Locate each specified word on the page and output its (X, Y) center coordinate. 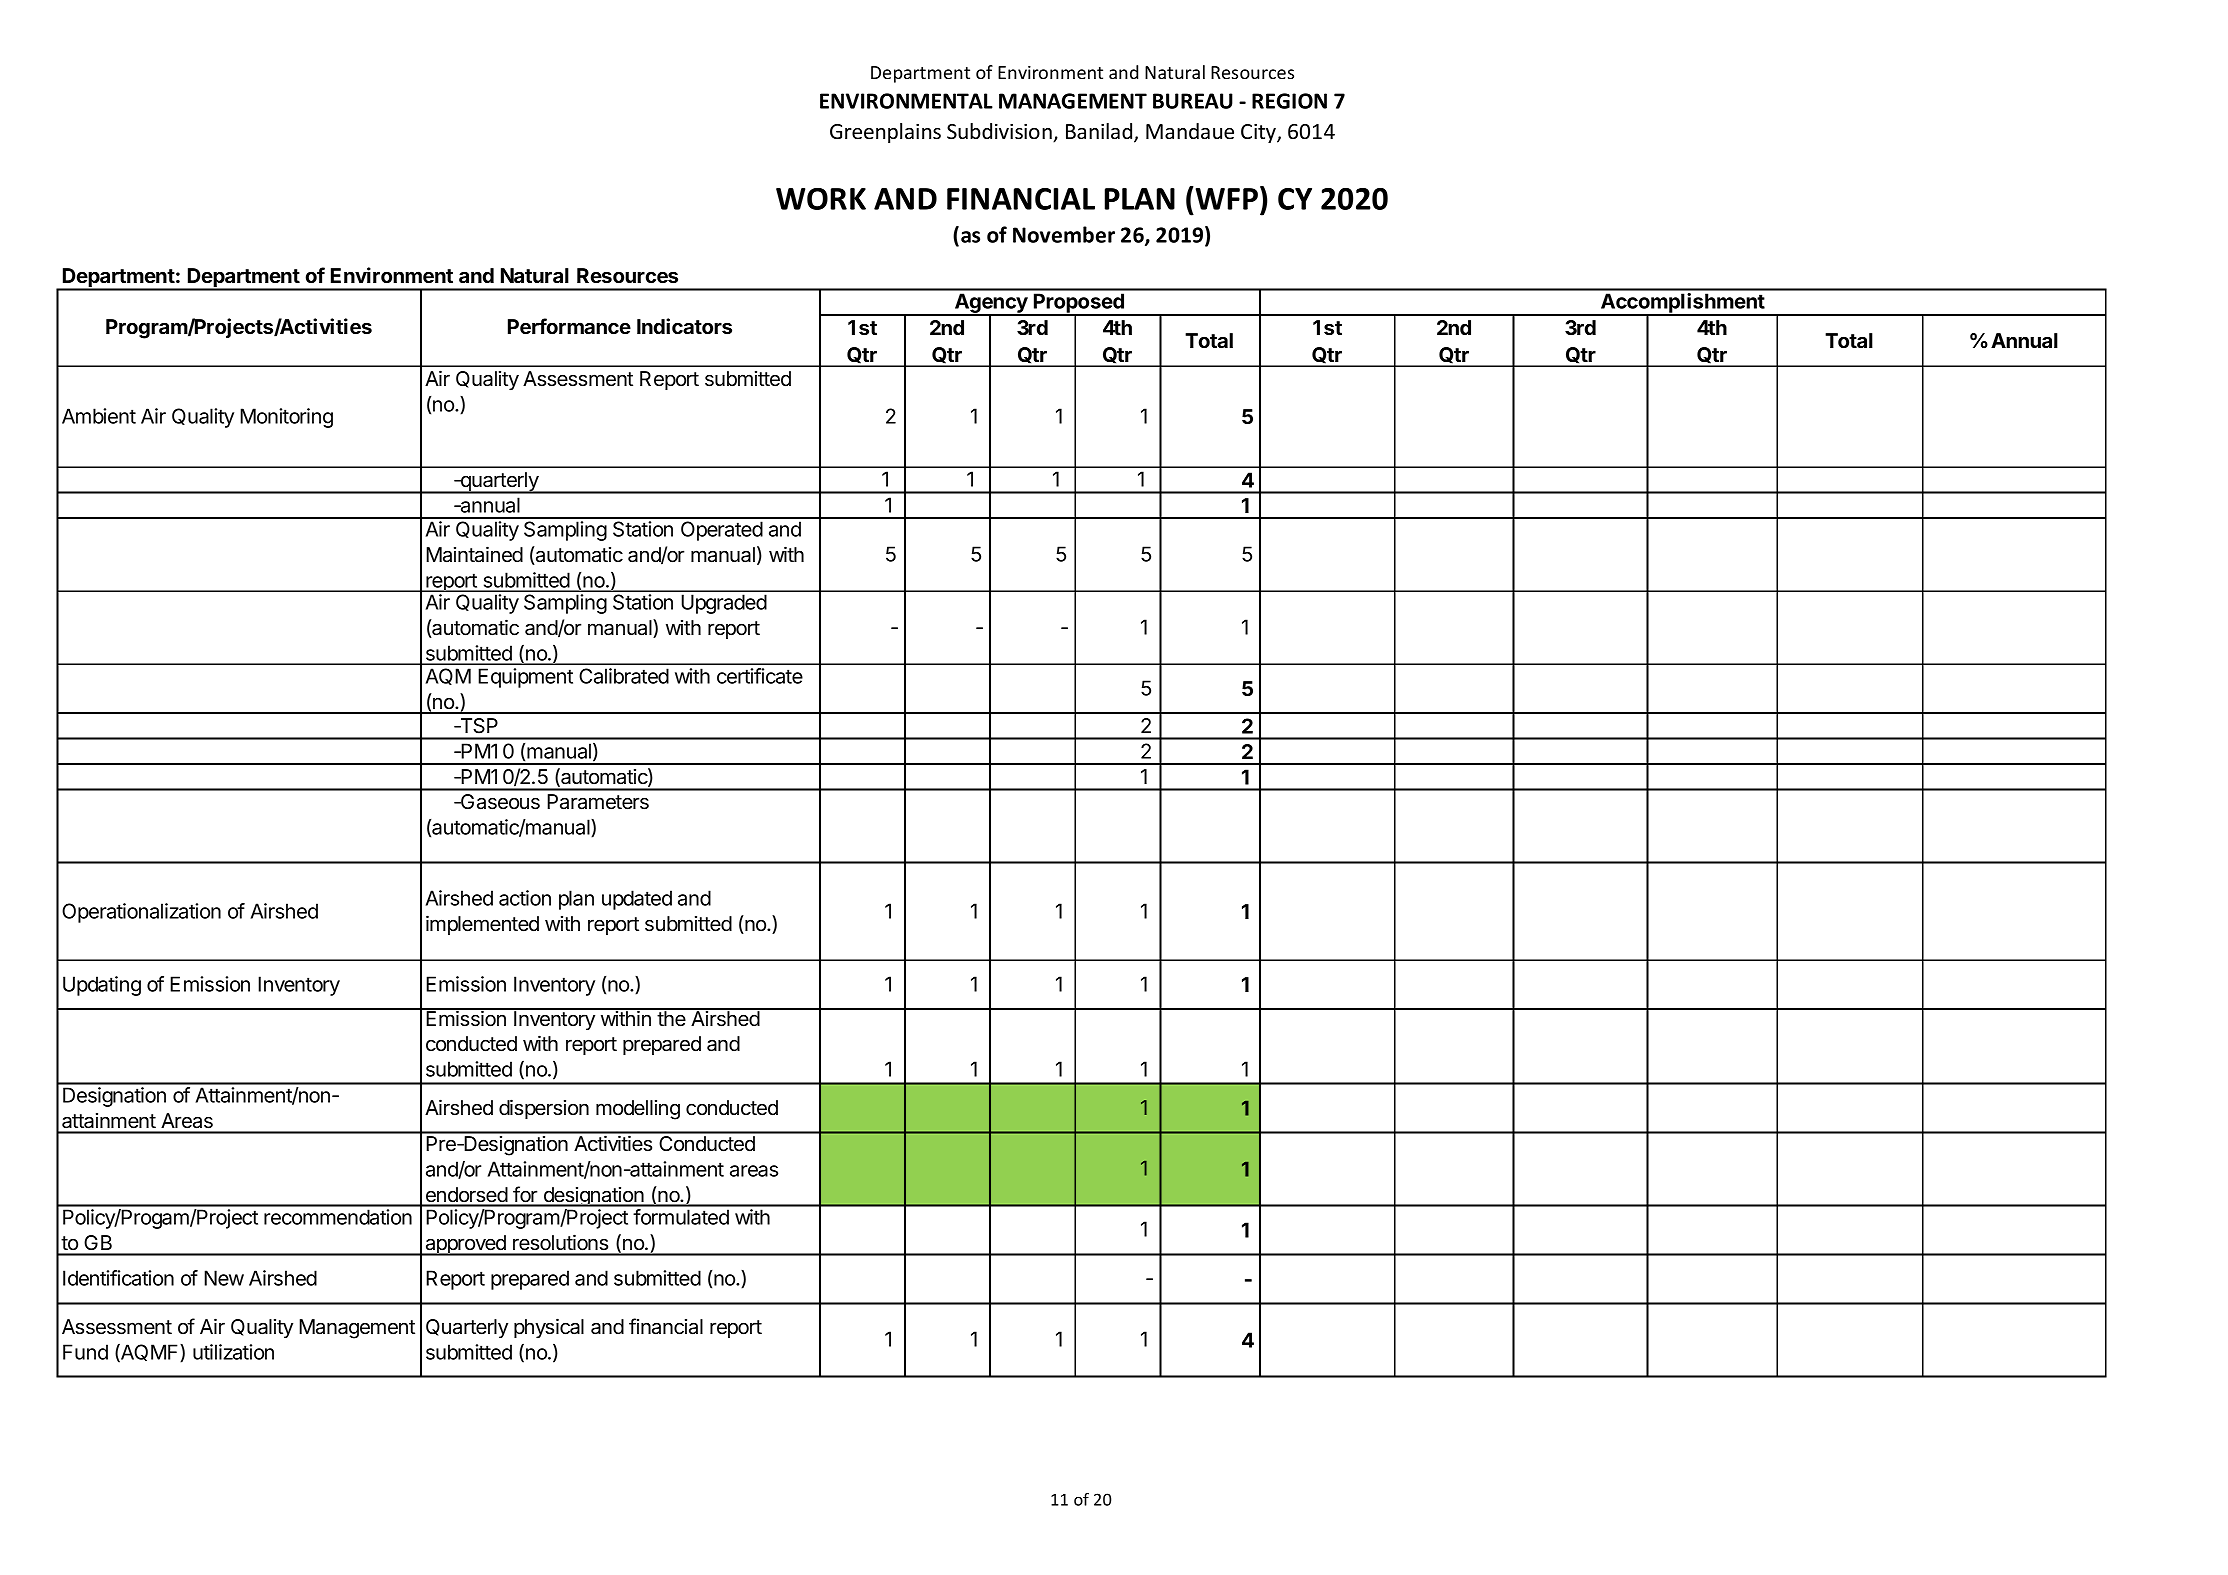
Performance (569, 326)
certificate (760, 676)
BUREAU (1193, 101)
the (672, 1018)
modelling (638, 1110)
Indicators (684, 326)
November (1064, 234)
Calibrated (624, 676)
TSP (478, 726)
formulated (681, 1217)
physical (549, 1328)
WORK (821, 199)
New (224, 1278)
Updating (102, 986)
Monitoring (286, 418)
